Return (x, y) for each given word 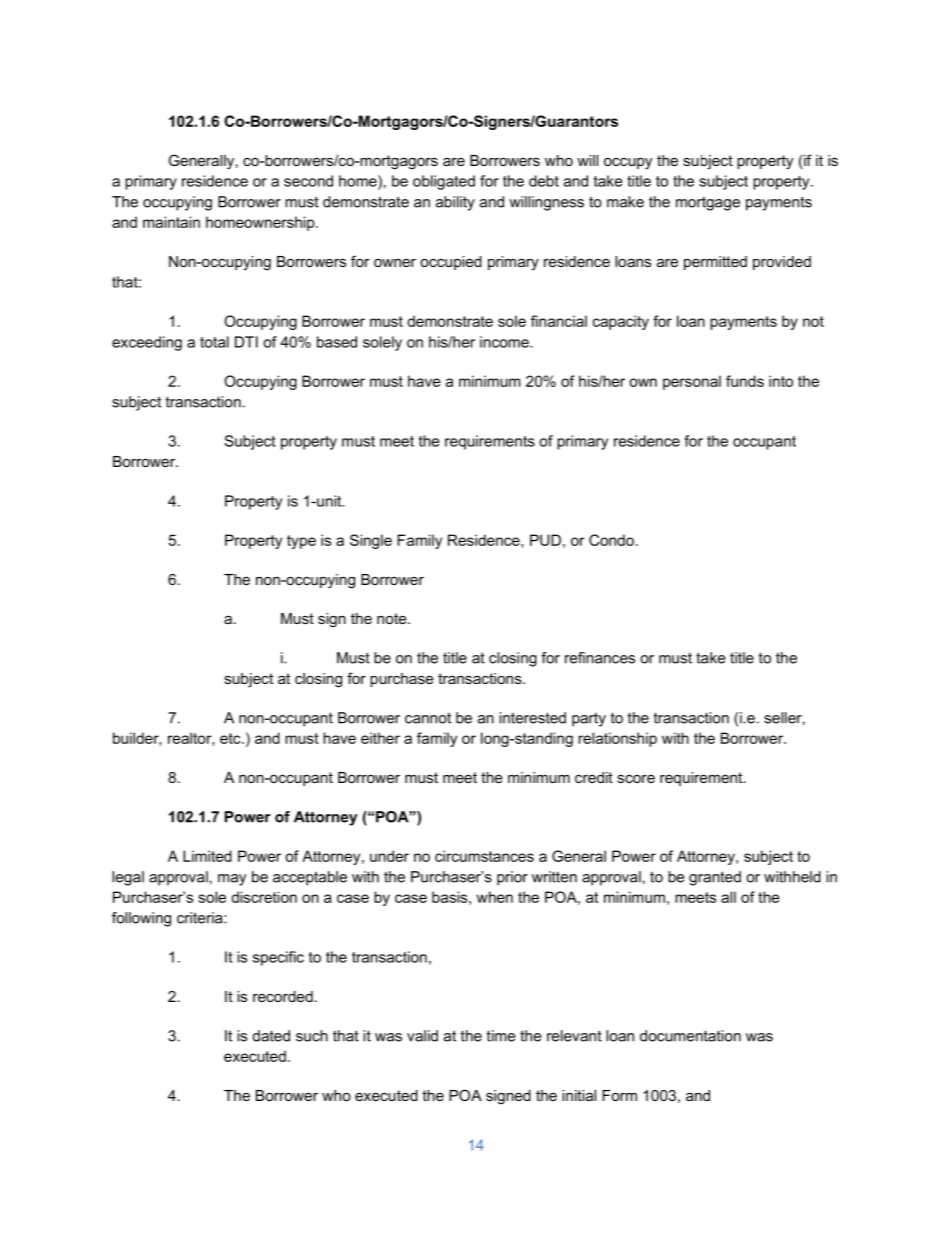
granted (715, 878)
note (393, 618)
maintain (171, 222)
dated (271, 1036)
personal (692, 382)
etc (231, 738)
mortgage (708, 204)
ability (455, 203)
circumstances (484, 856)
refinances (600, 658)
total (214, 342)
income (505, 342)
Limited (207, 856)
